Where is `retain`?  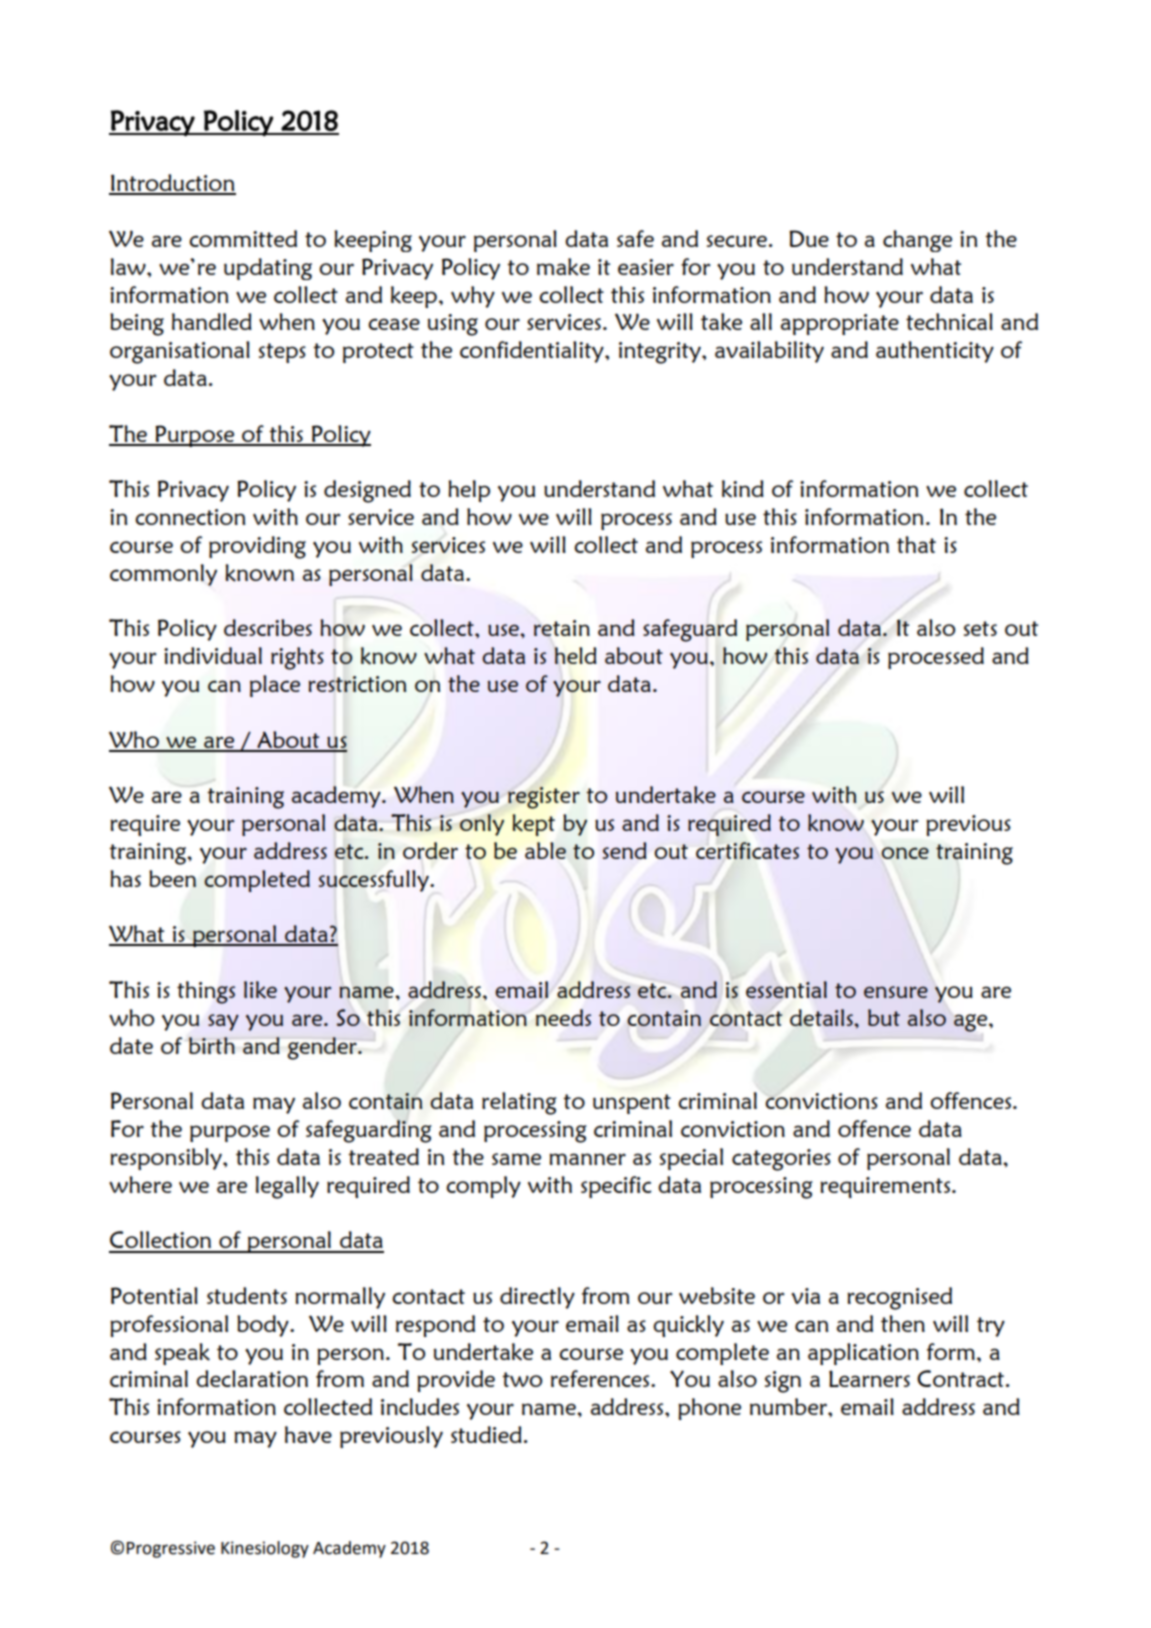 retain is located at coordinates (562, 628).
